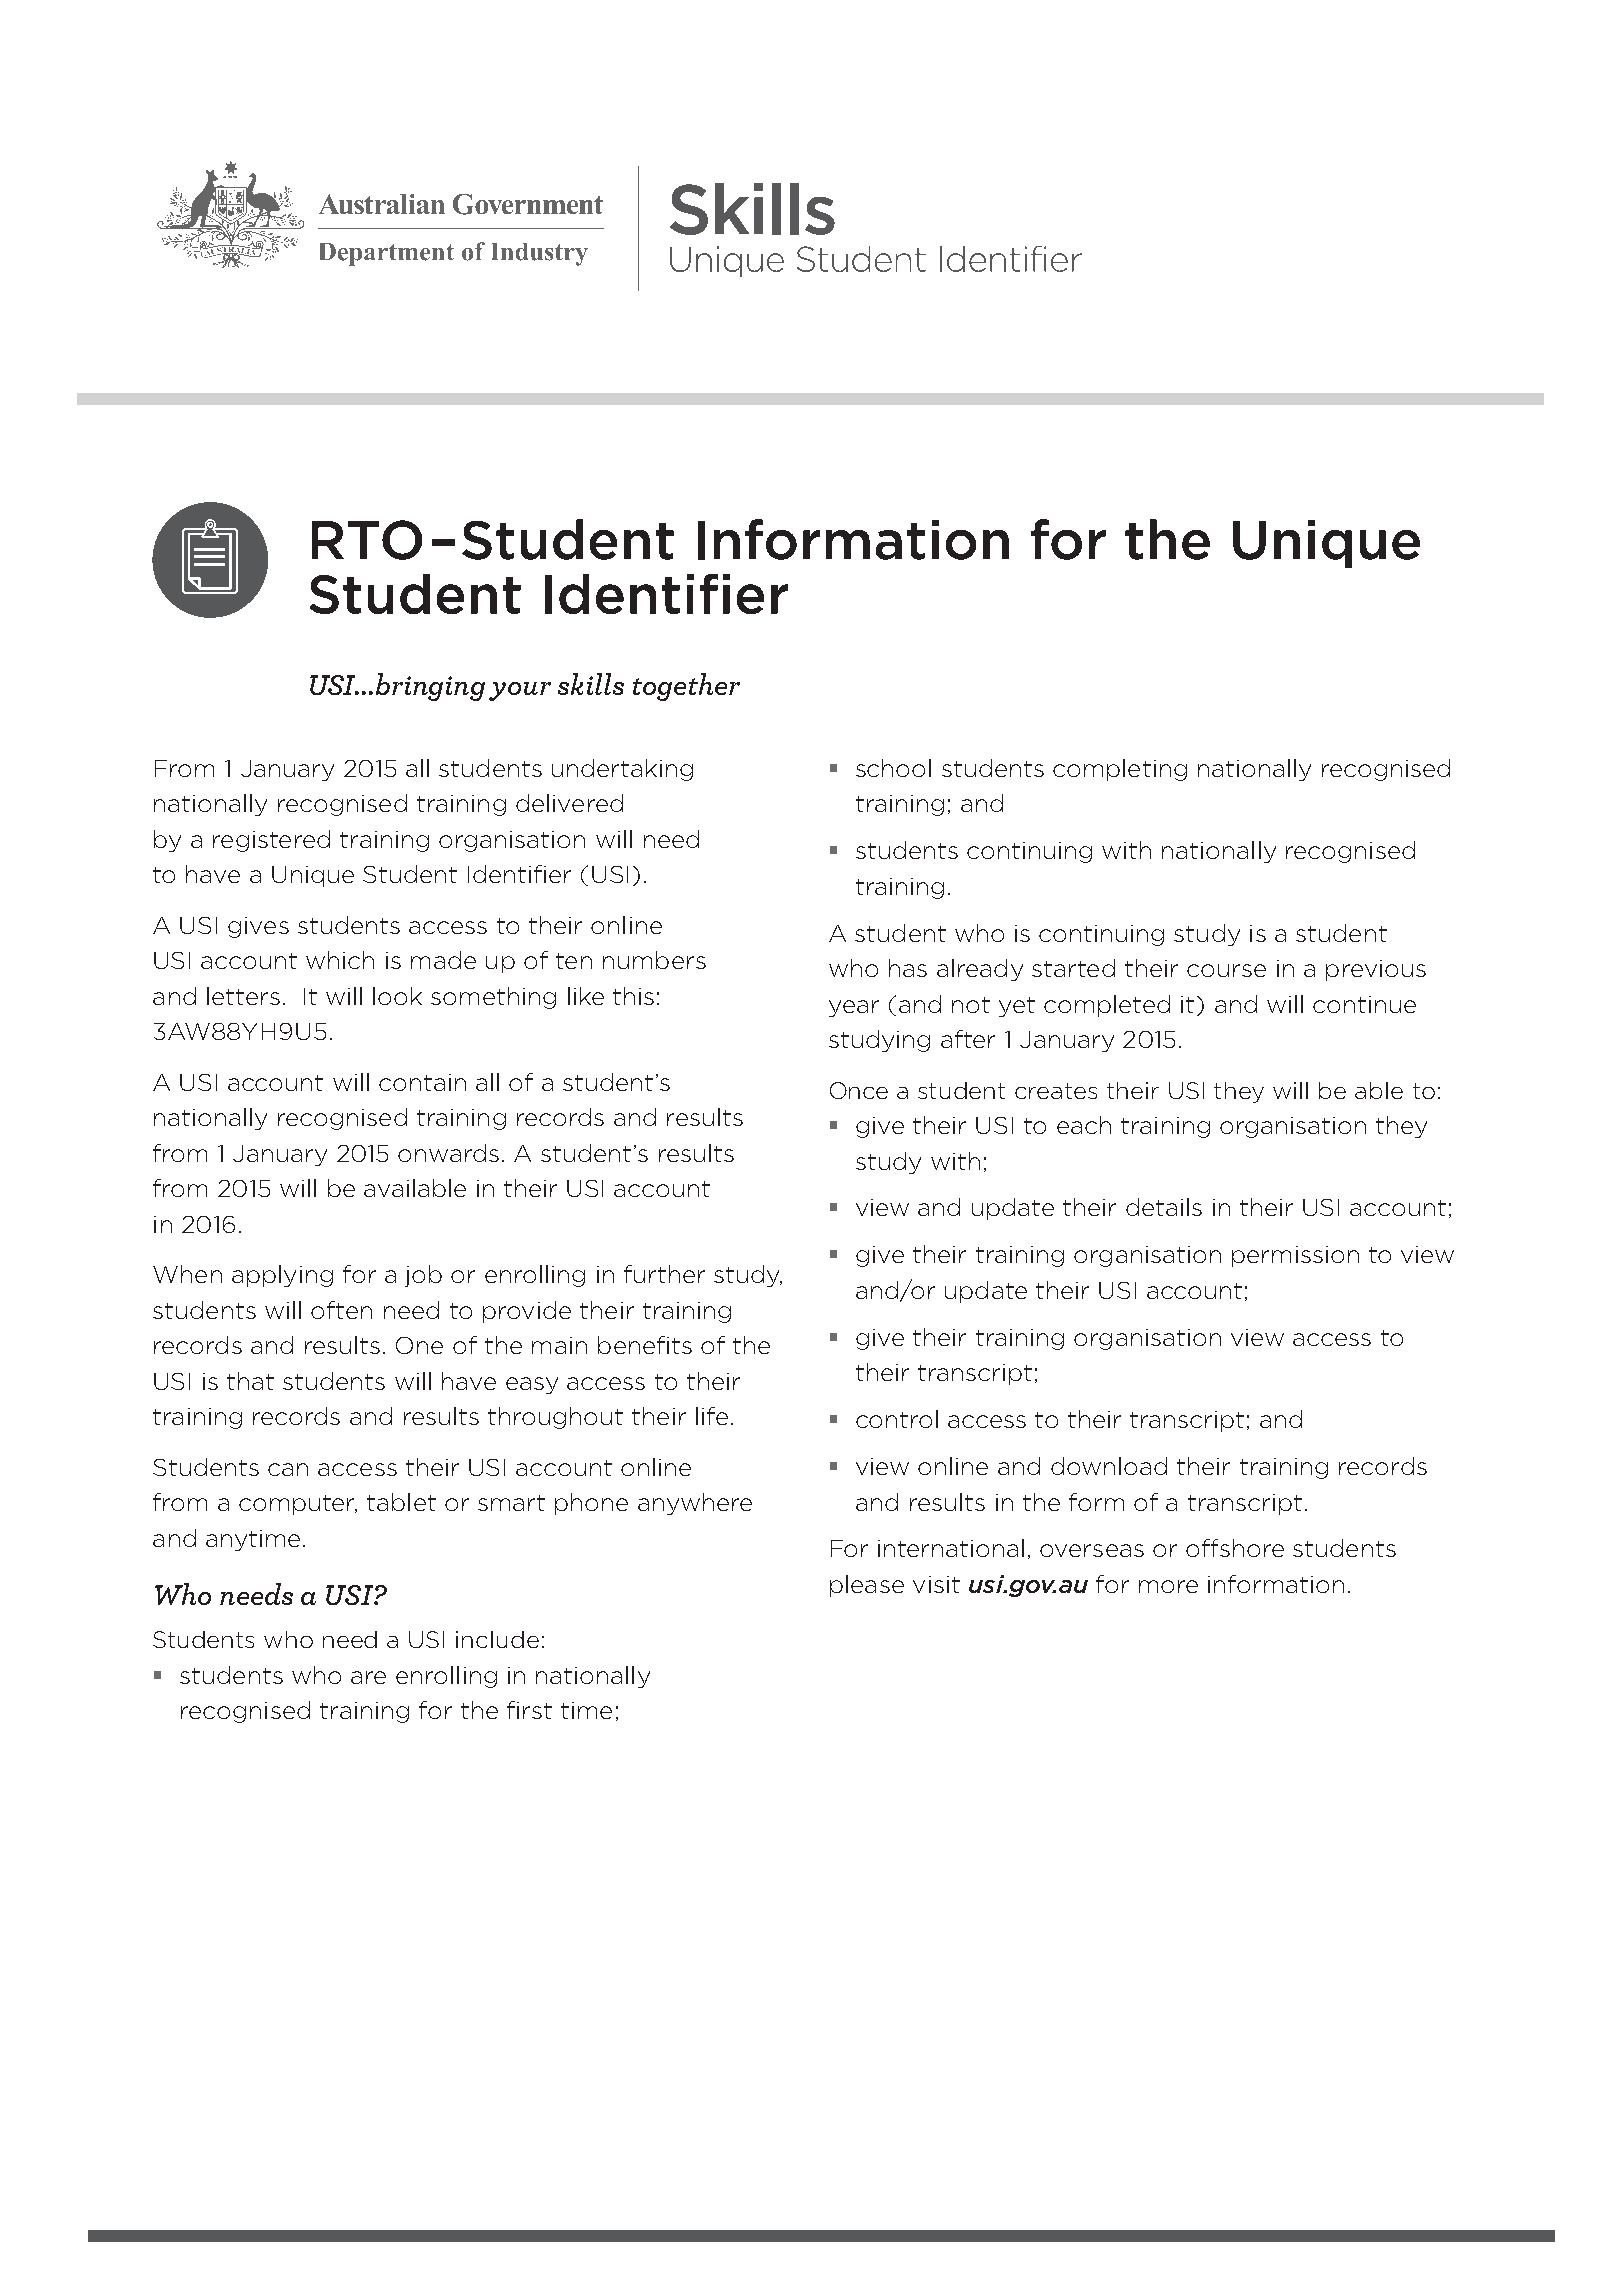  I want to click on benefits, so click(645, 1345).
